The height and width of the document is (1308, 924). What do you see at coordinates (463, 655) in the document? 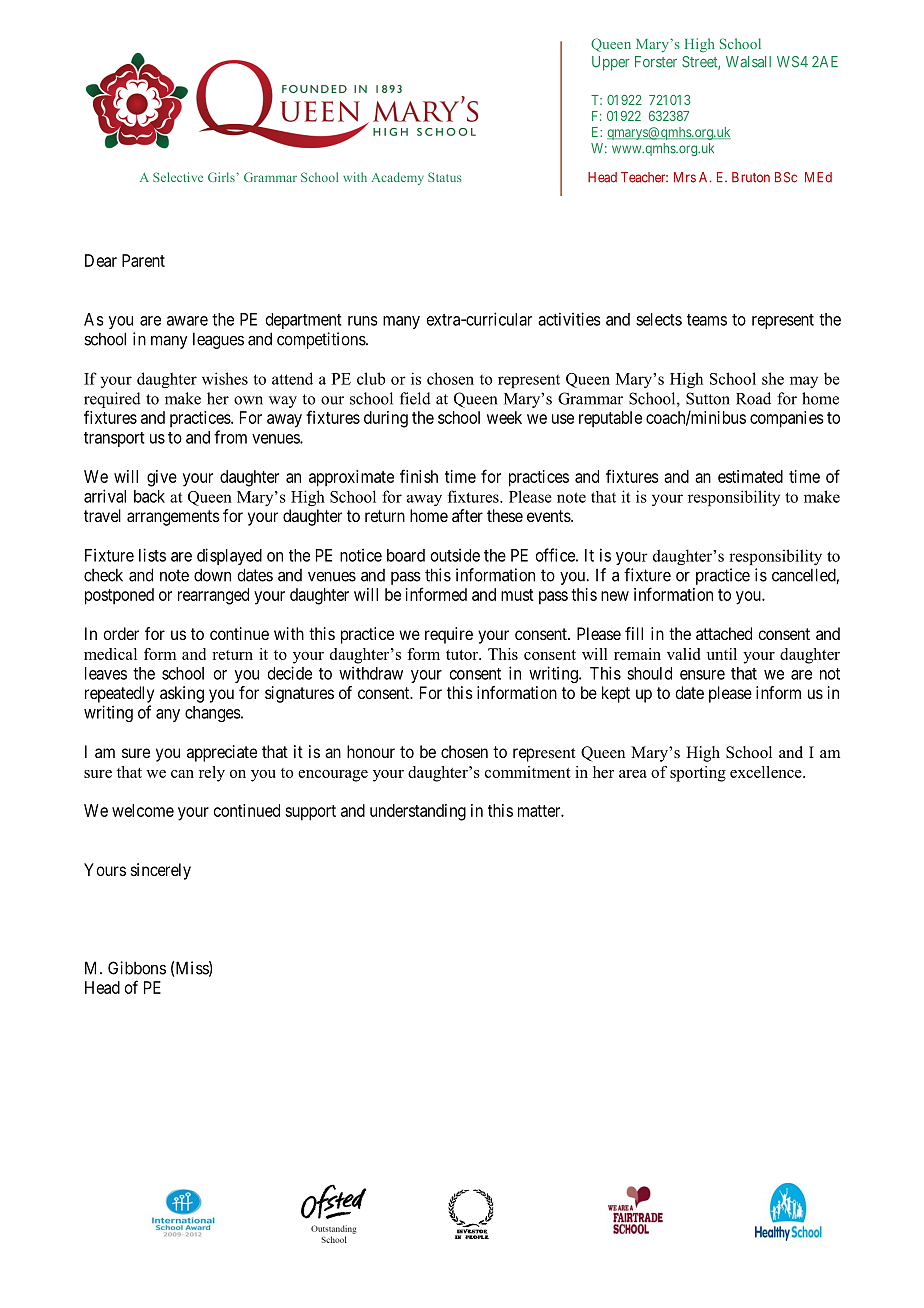
I see `tutor` at bounding box center [463, 655].
